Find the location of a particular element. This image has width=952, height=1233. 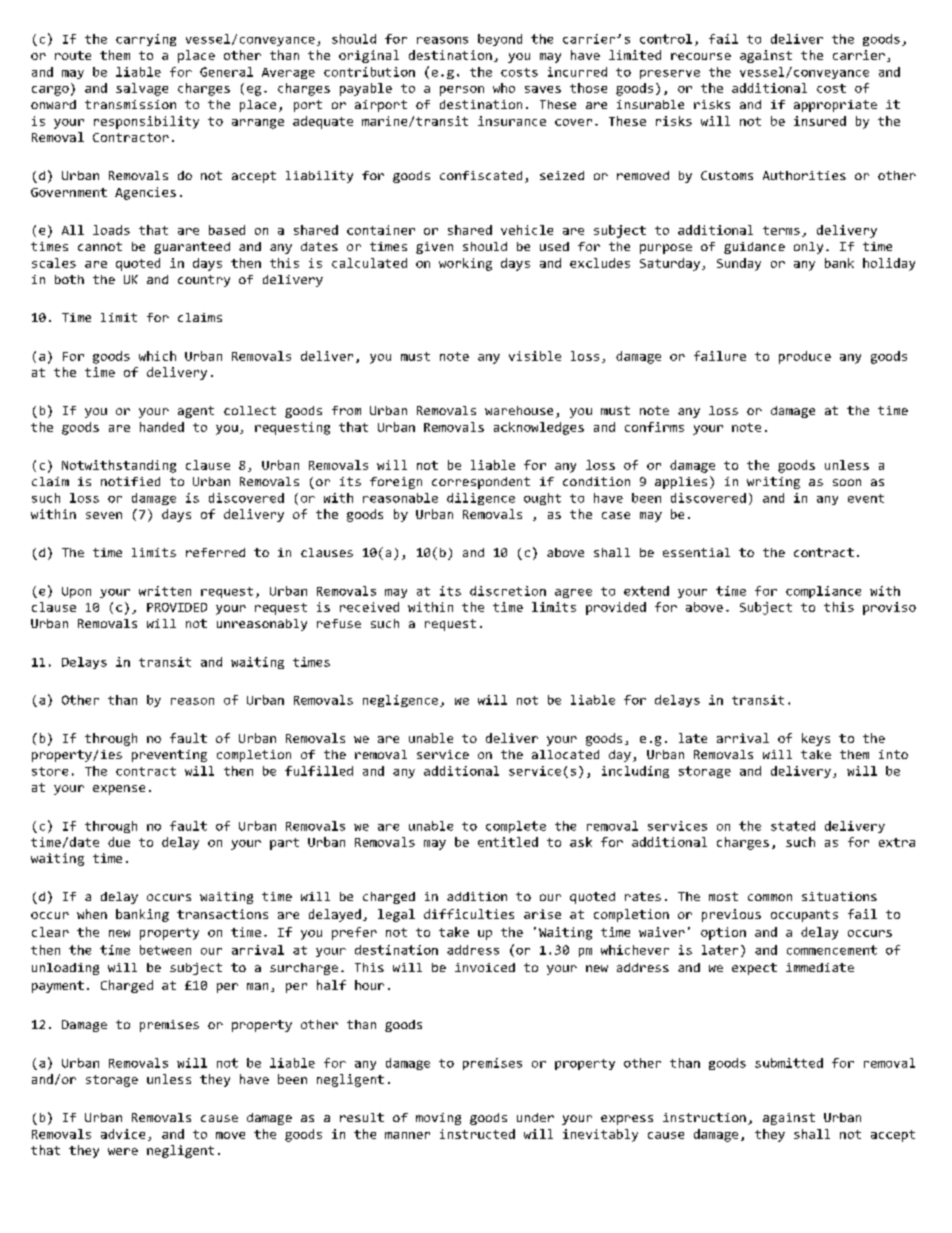

written is located at coordinates (165, 591).
